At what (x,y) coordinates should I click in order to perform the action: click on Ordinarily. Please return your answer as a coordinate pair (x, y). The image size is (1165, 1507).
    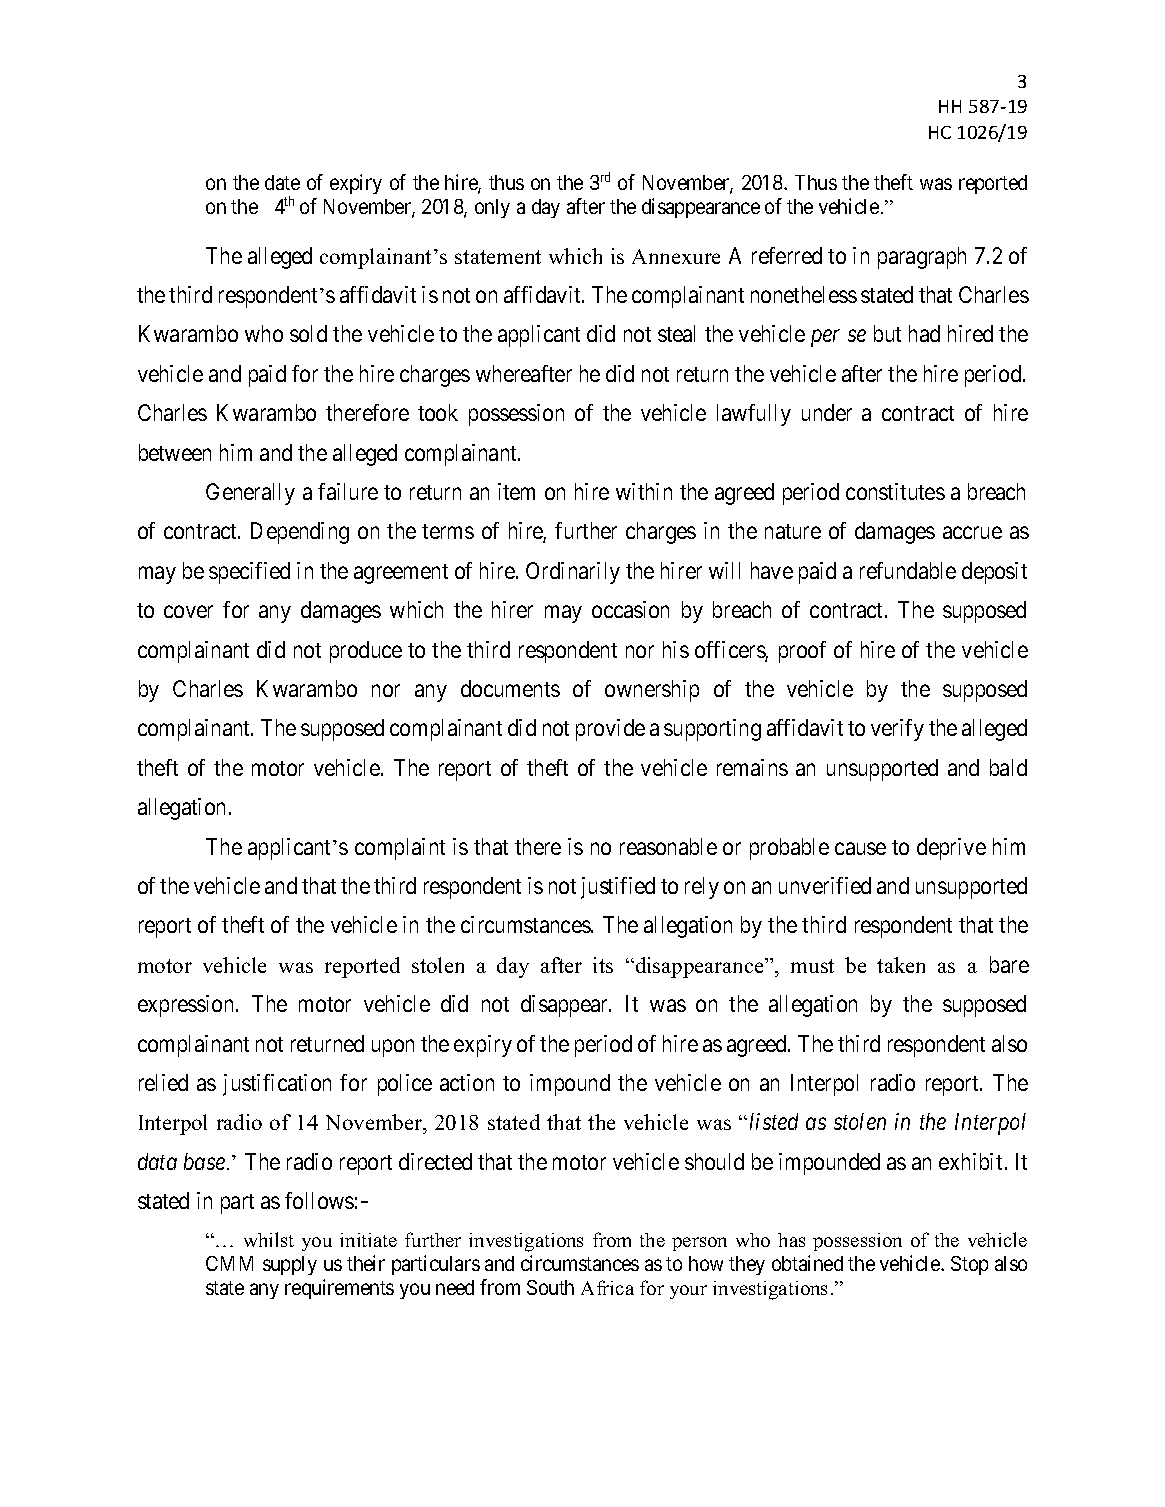
    Looking at the image, I should click on (573, 573).
